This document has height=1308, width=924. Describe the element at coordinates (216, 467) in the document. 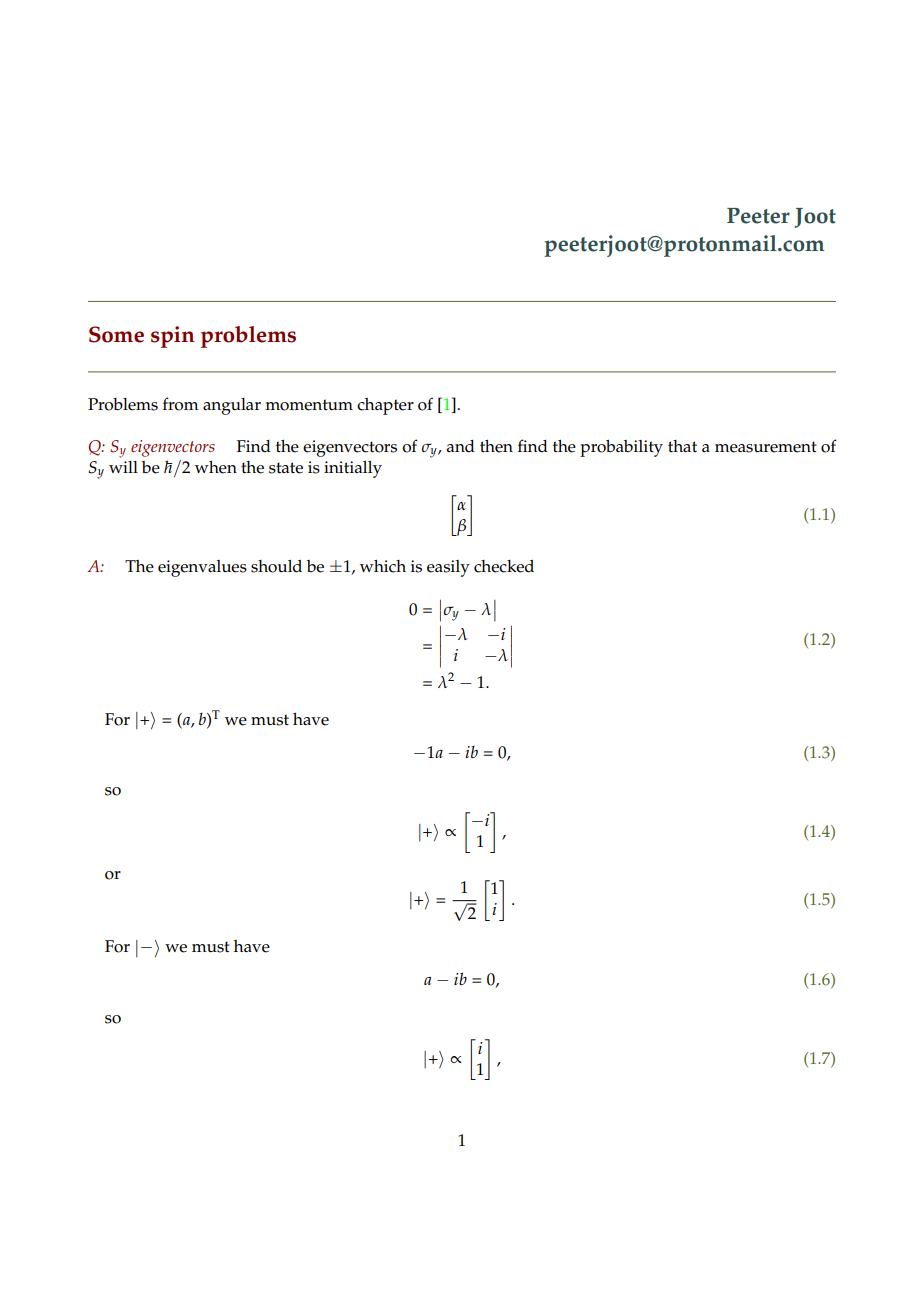

I see `when` at that location.
